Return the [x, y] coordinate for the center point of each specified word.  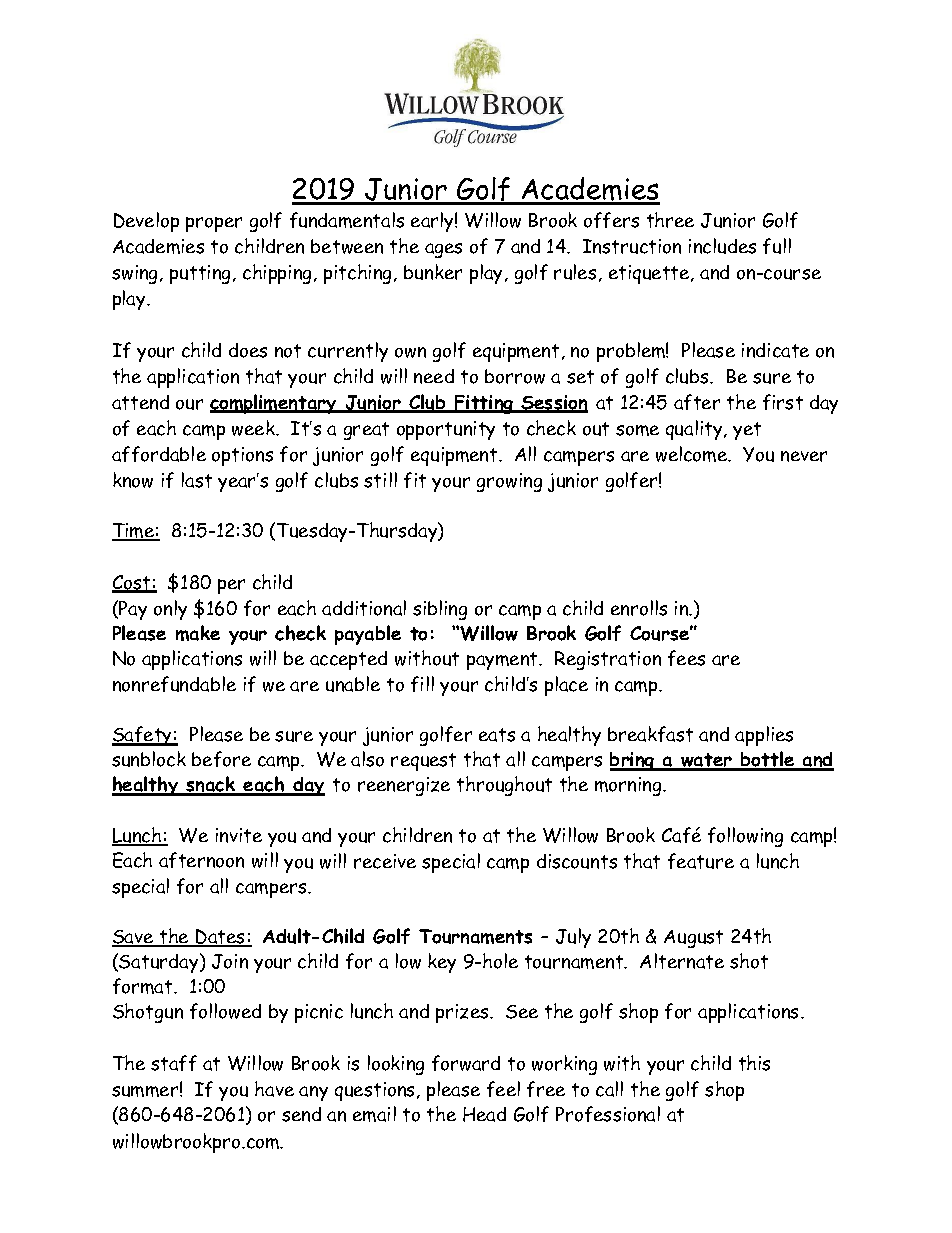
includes [722, 246]
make [198, 633]
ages [443, 250]
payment [503, 661]
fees [686, 658]
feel [503, 1089]
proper [214, 224]
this [754, 1063]
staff [174, 1063]
